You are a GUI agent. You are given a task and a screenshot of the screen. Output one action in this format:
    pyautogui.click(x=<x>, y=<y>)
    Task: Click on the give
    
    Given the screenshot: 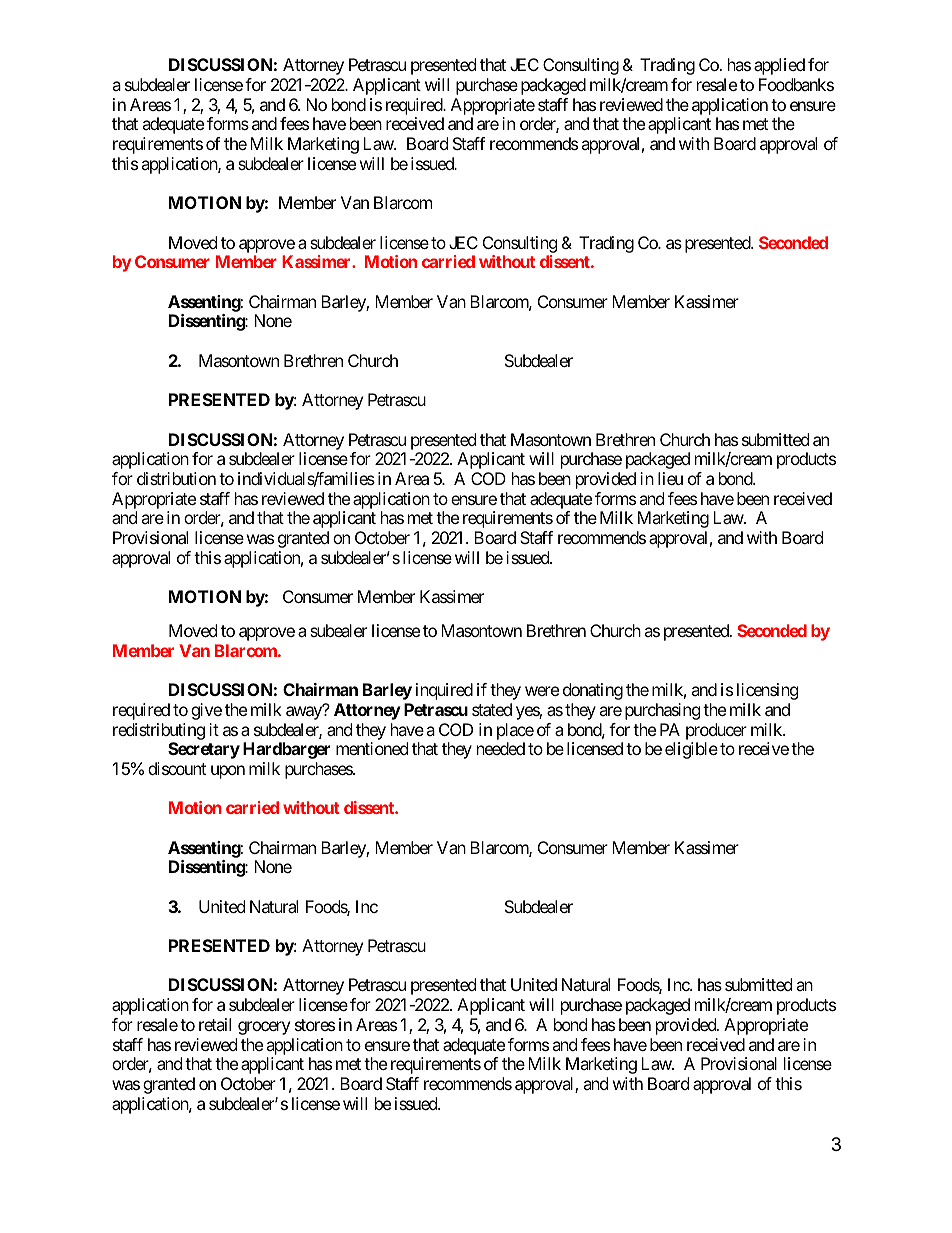 What is the action you would take?
    pyautogui.click(x=206, y=711)
